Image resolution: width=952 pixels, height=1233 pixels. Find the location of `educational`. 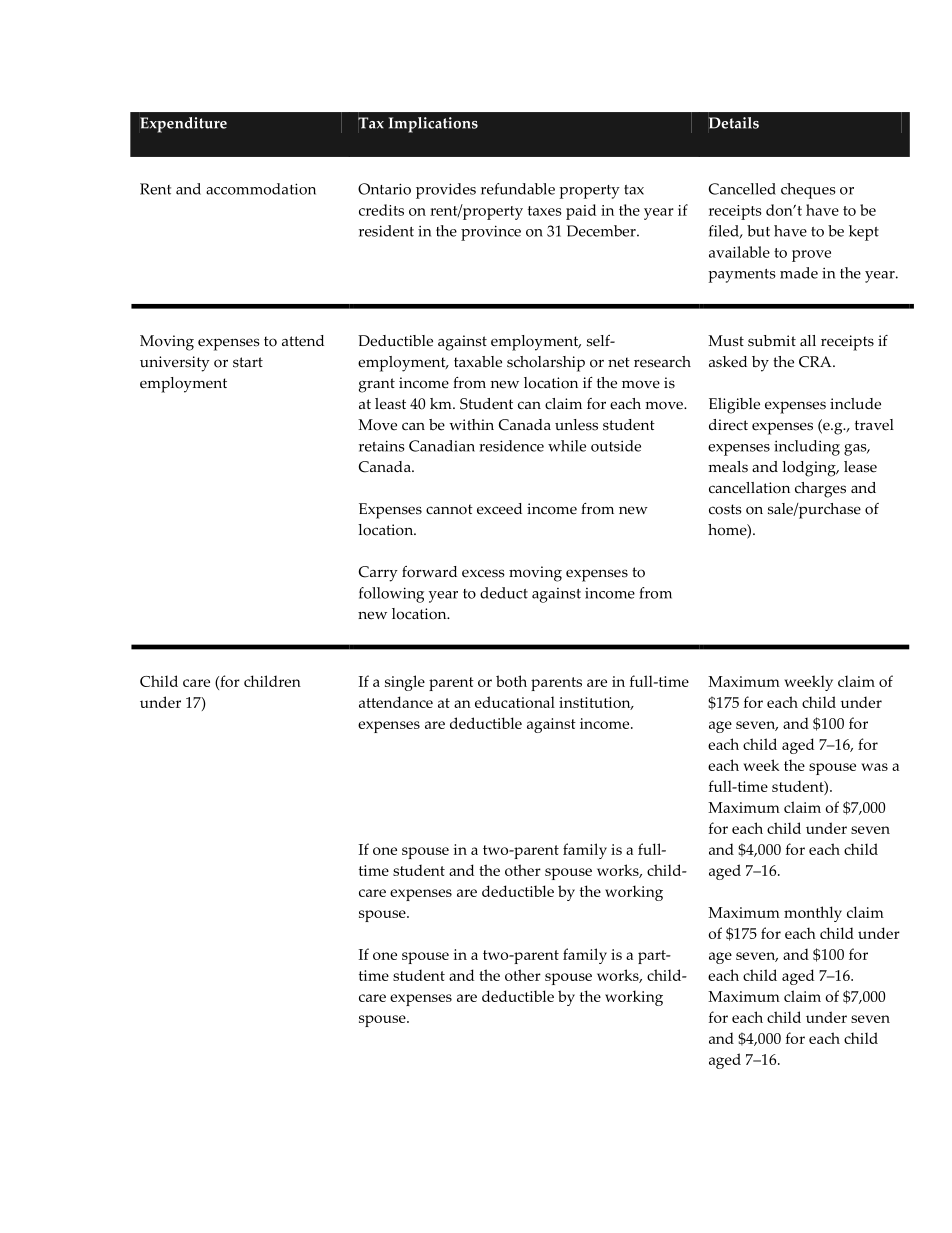

educational is located at coordinates (515, 702).
